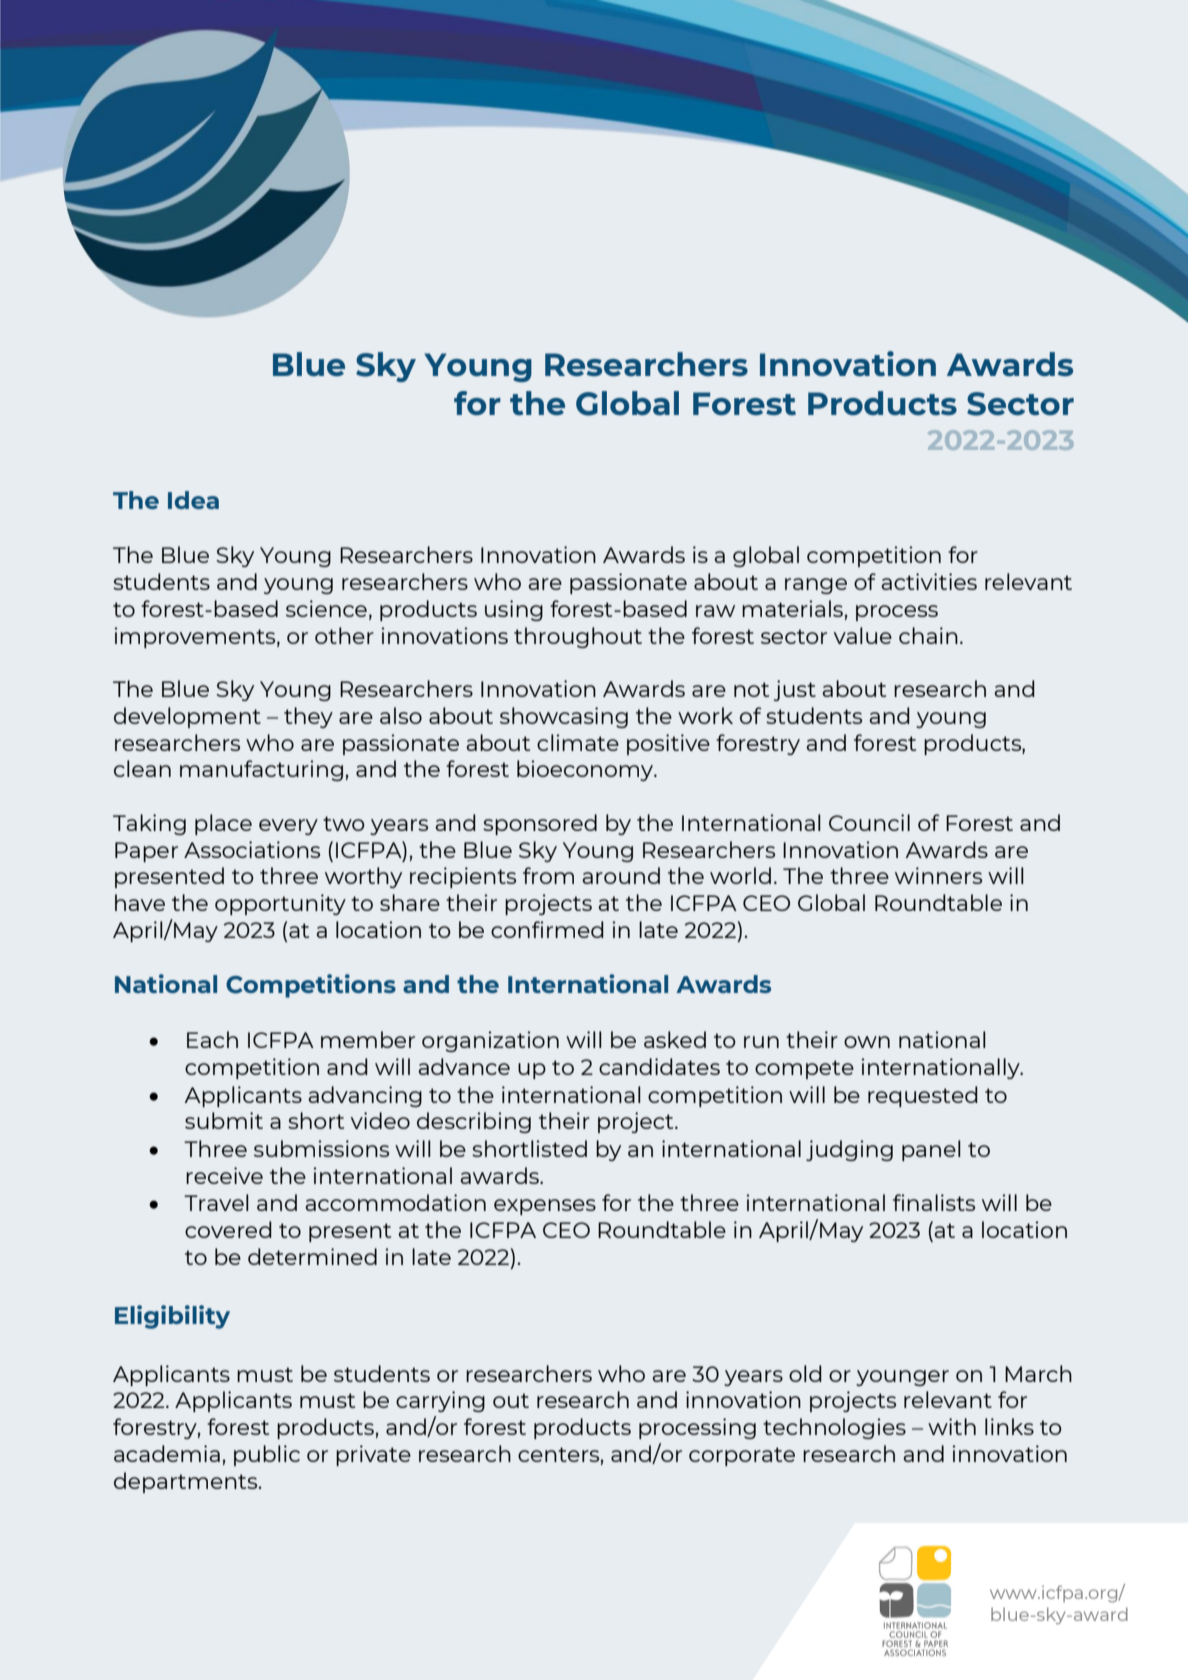  What do you see at coordinates (212, 1039) in the screenshot?
I see `Each` at bounding box center [212, 1039].
